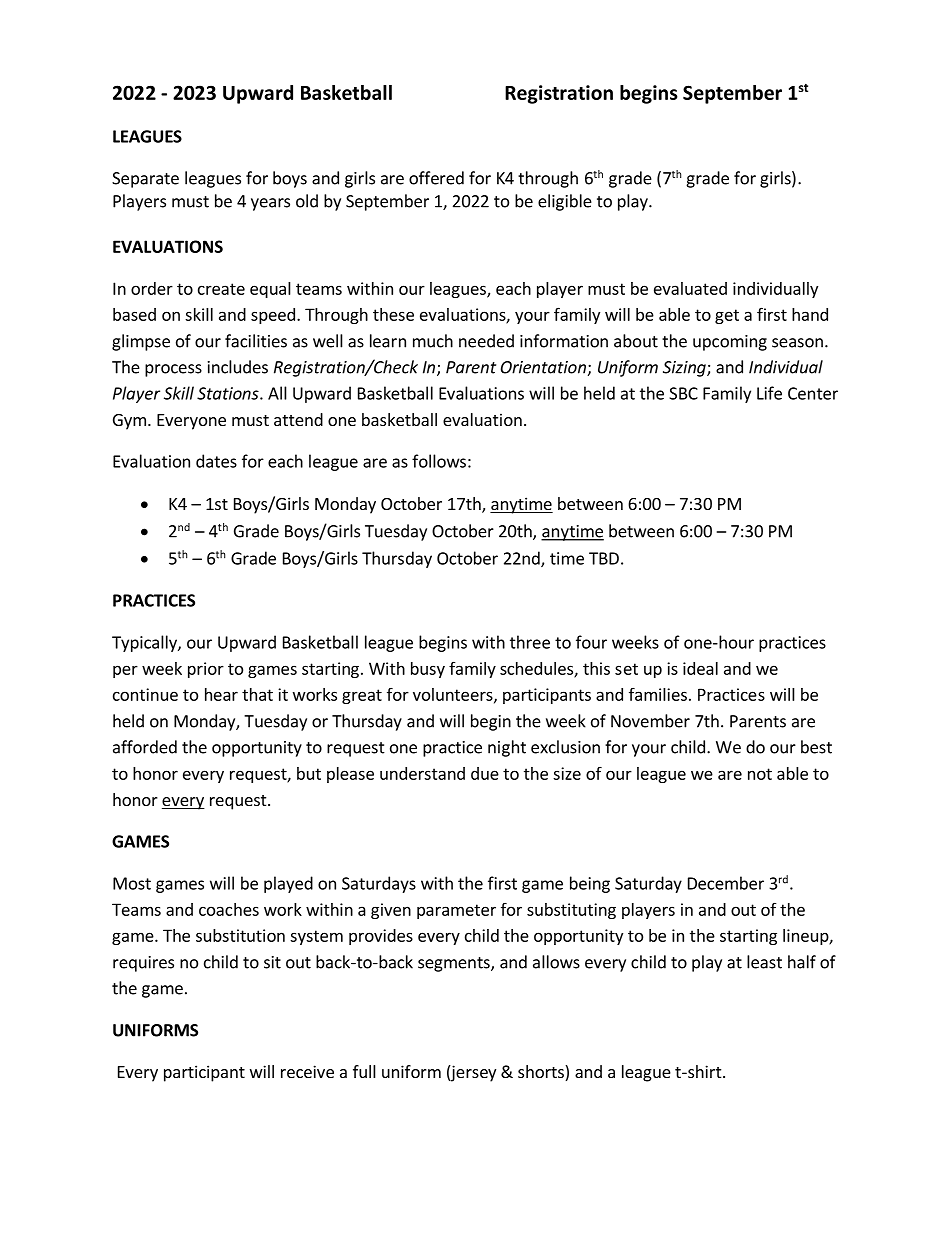 The width and height of the screenshot is (952, 1233). Describe the element at coordinates (307, 1071) in the screenshot. I see `receive` at that location.
